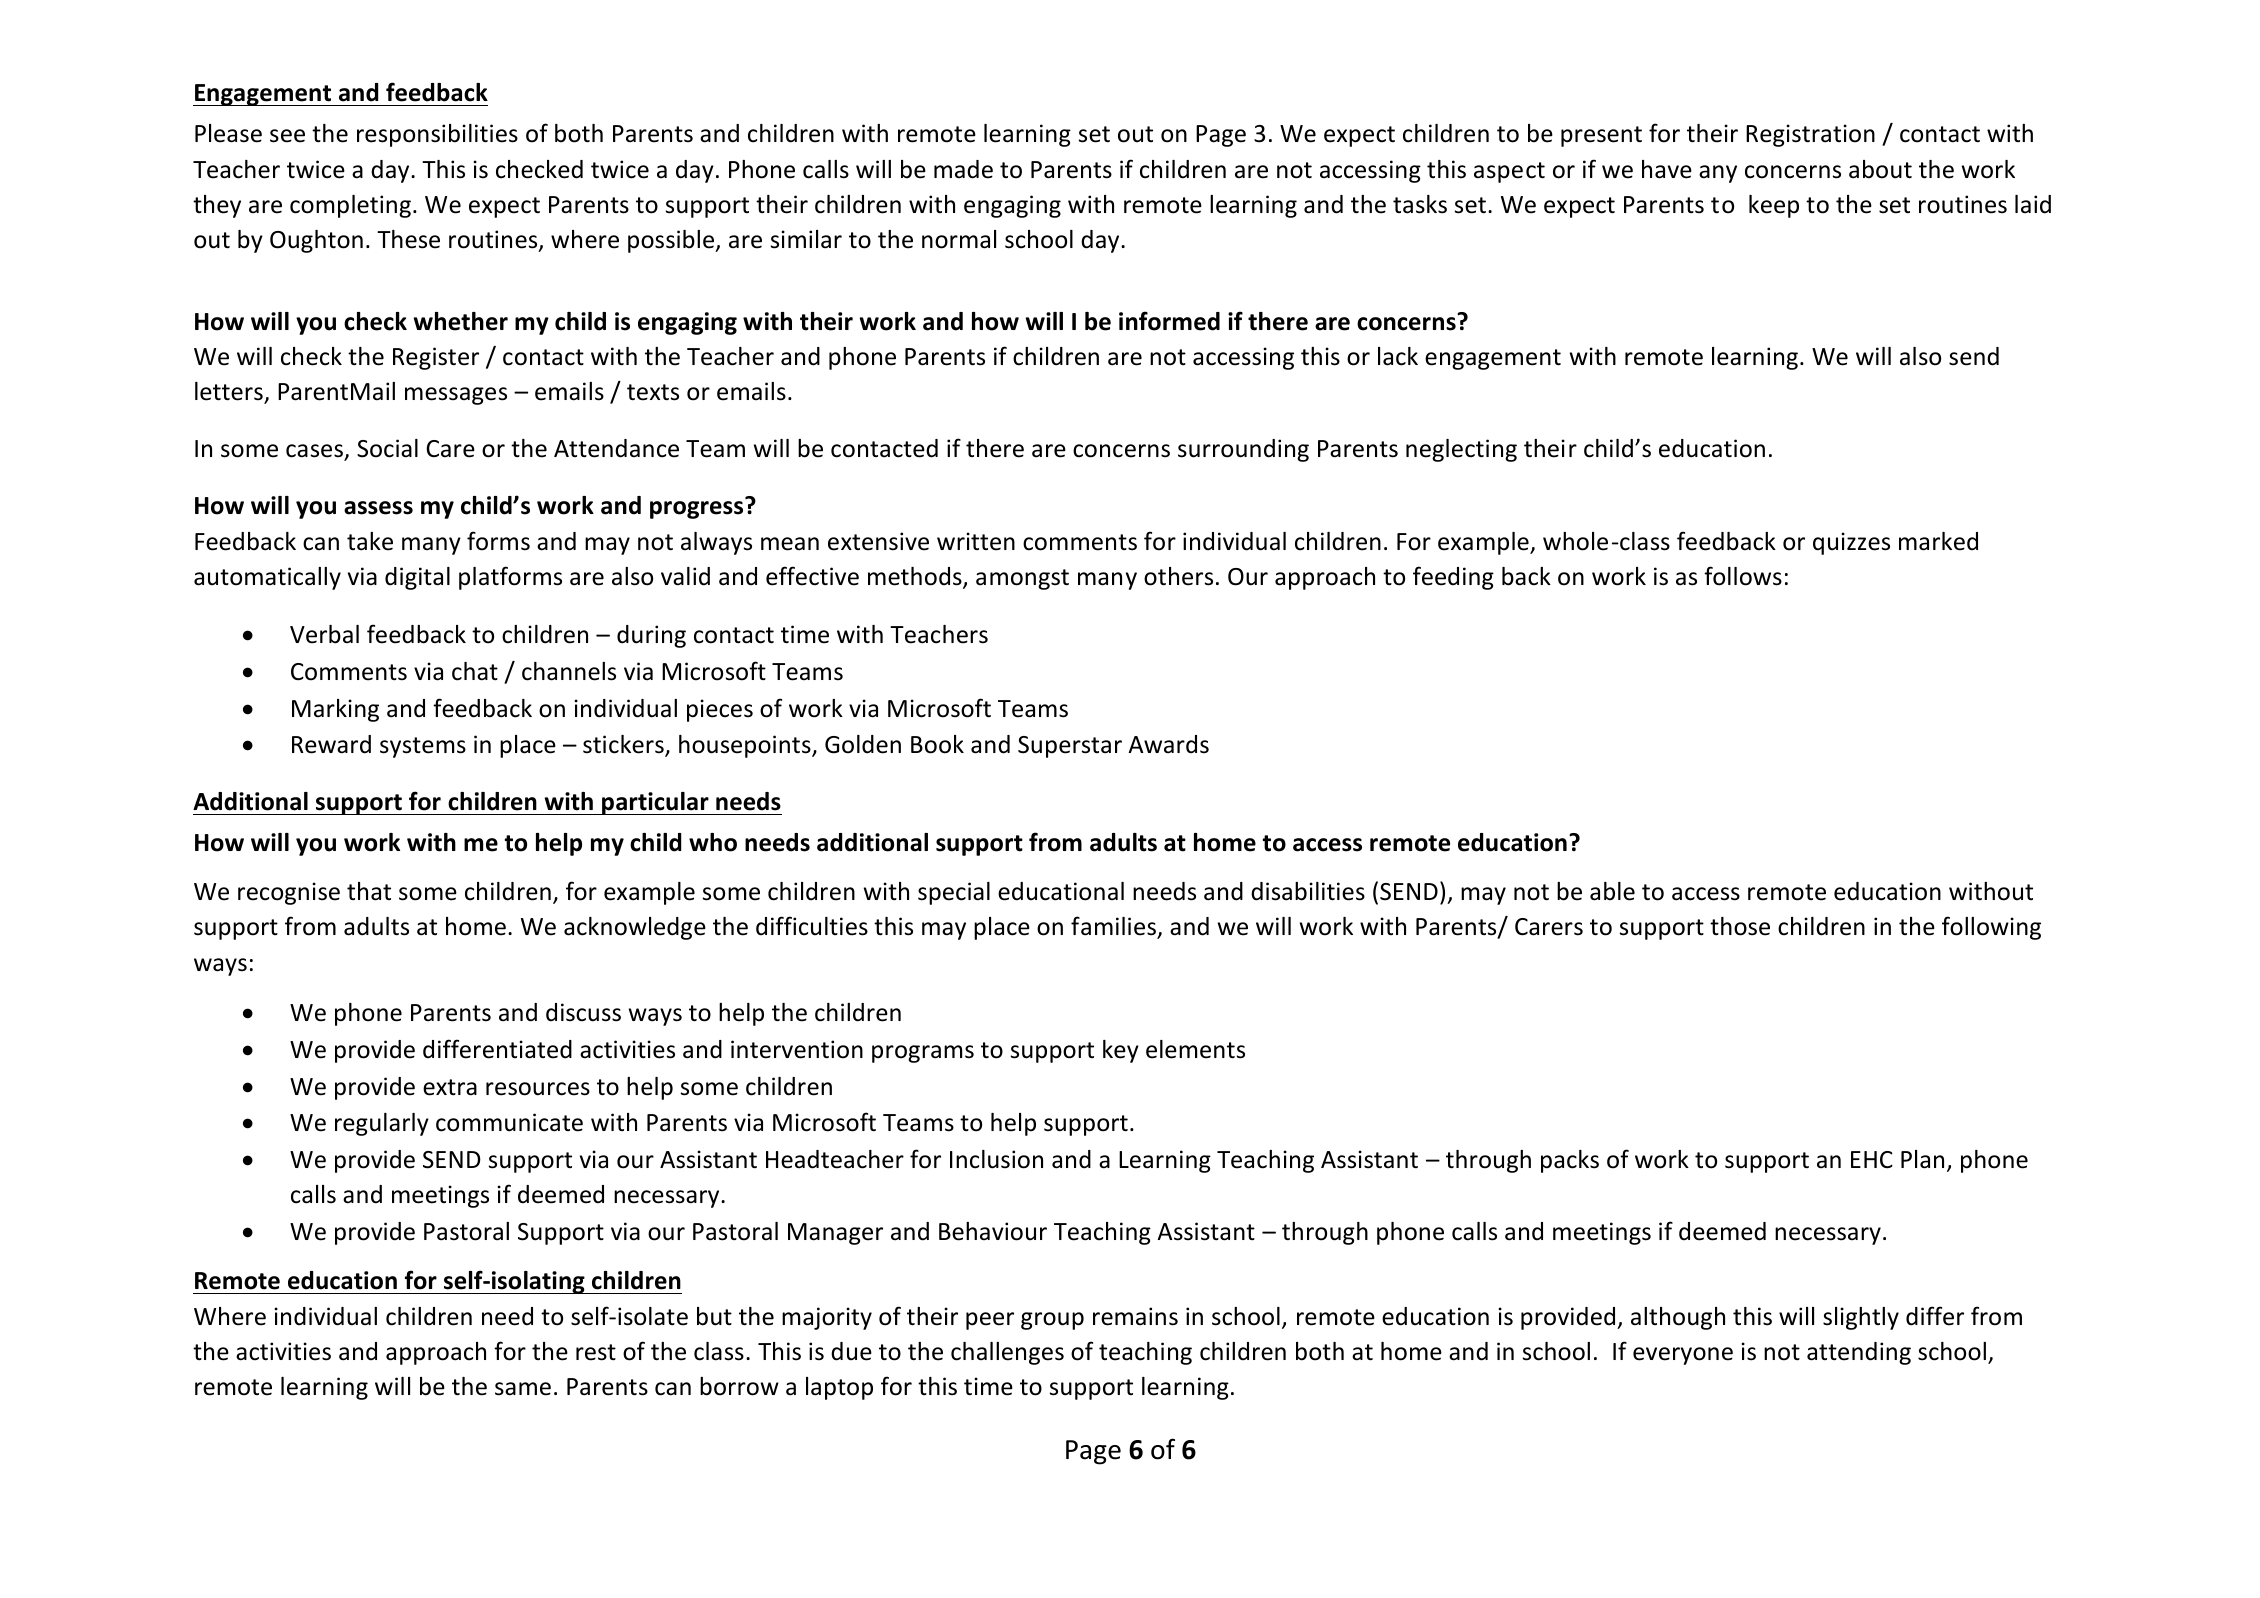 The width and height of the image is (2260, 1598). Describe the element at coordinates (1135, 1316) in the image. I see `remains` at that location.
